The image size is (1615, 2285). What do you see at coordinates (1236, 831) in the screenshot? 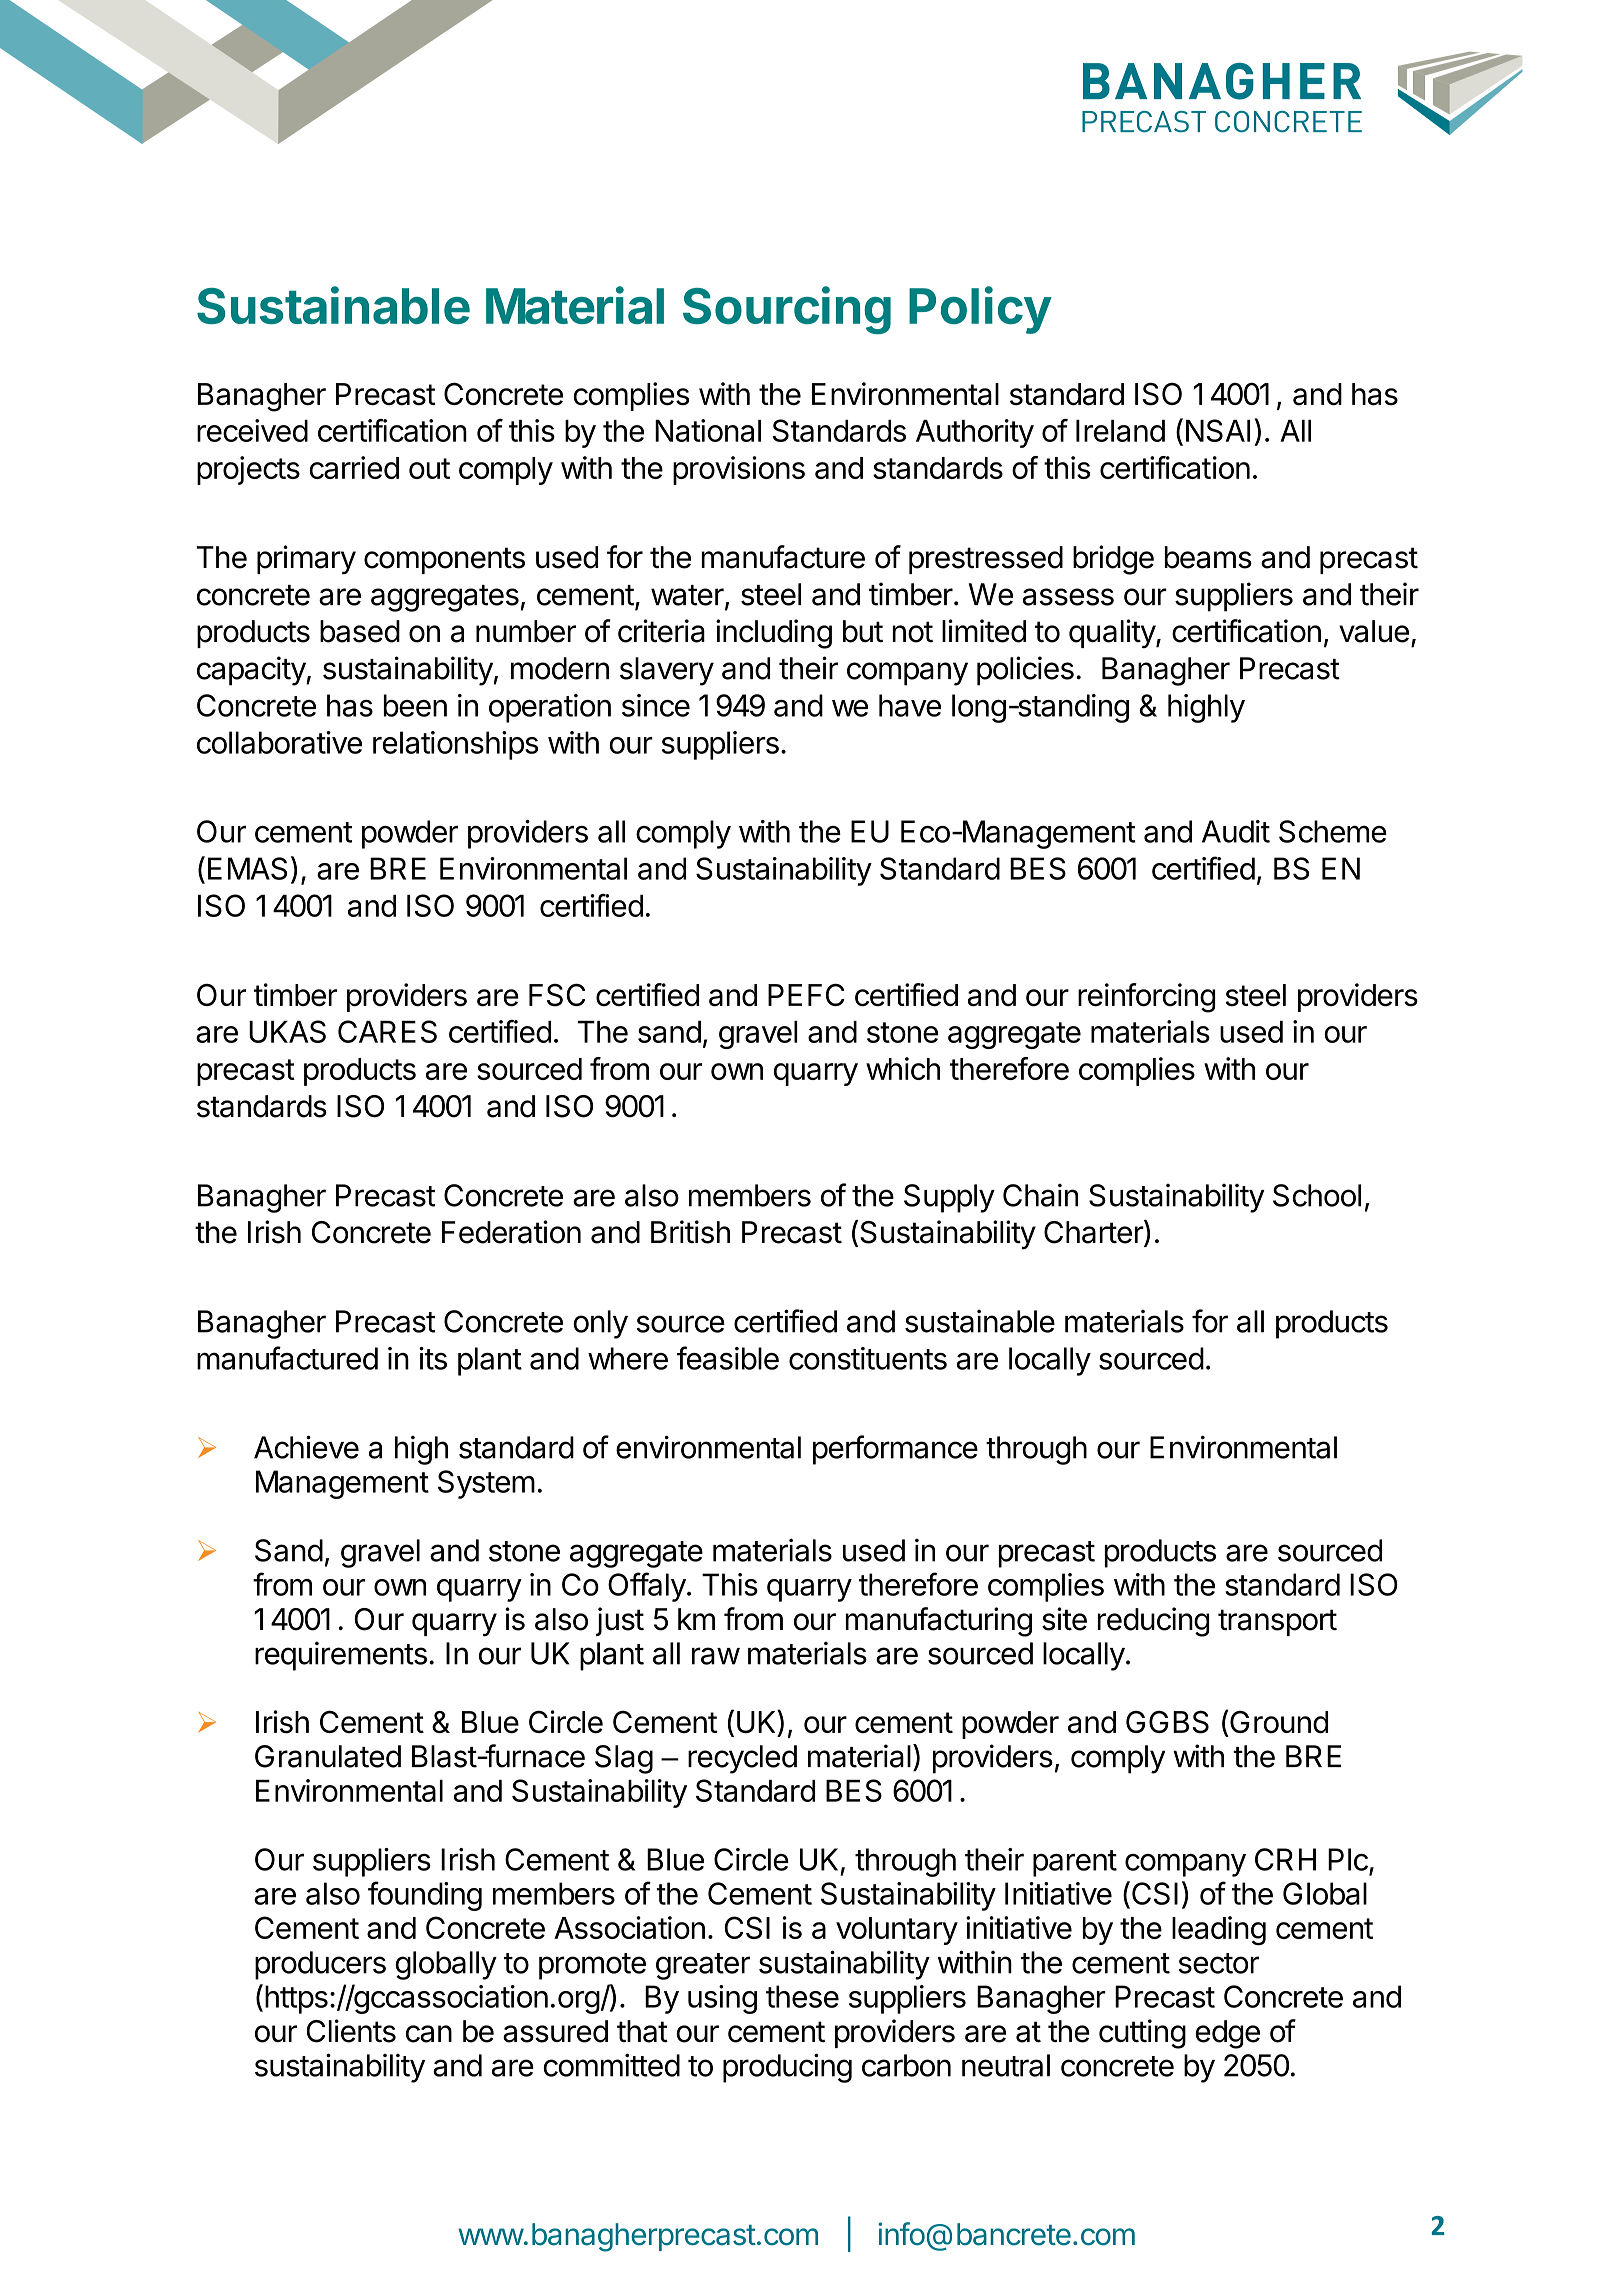
I see `Audit` at bounding box center [1236, 831].
